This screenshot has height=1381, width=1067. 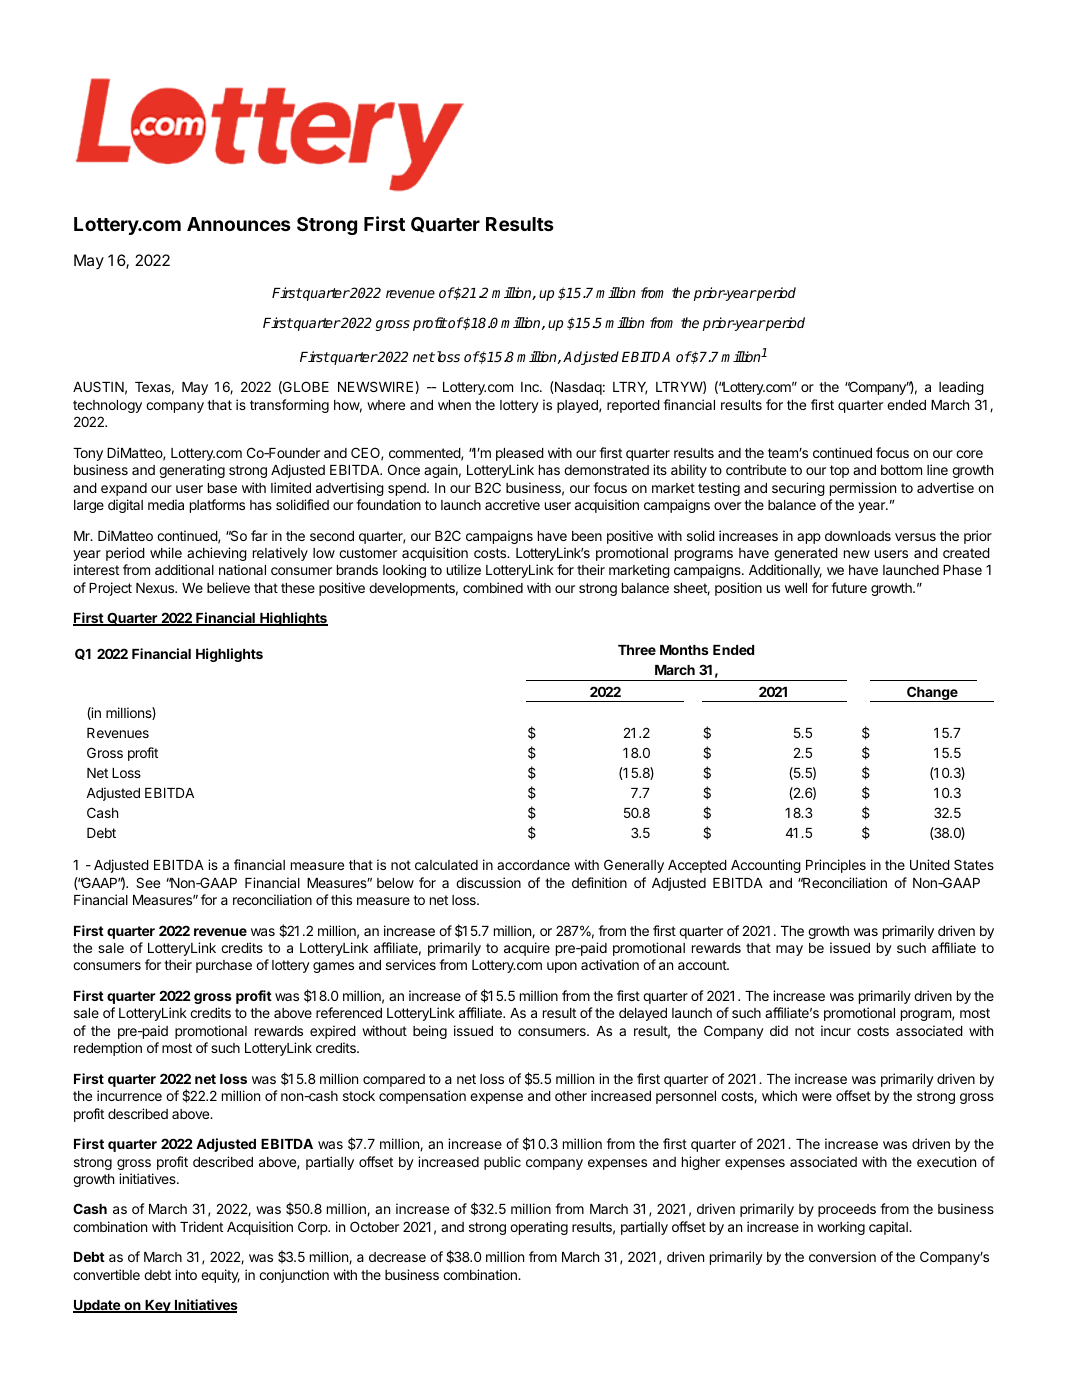 What do you see at coordinates (239, 224) in the screenshot?
I see `Announces` at bounding box center [239, 224].
